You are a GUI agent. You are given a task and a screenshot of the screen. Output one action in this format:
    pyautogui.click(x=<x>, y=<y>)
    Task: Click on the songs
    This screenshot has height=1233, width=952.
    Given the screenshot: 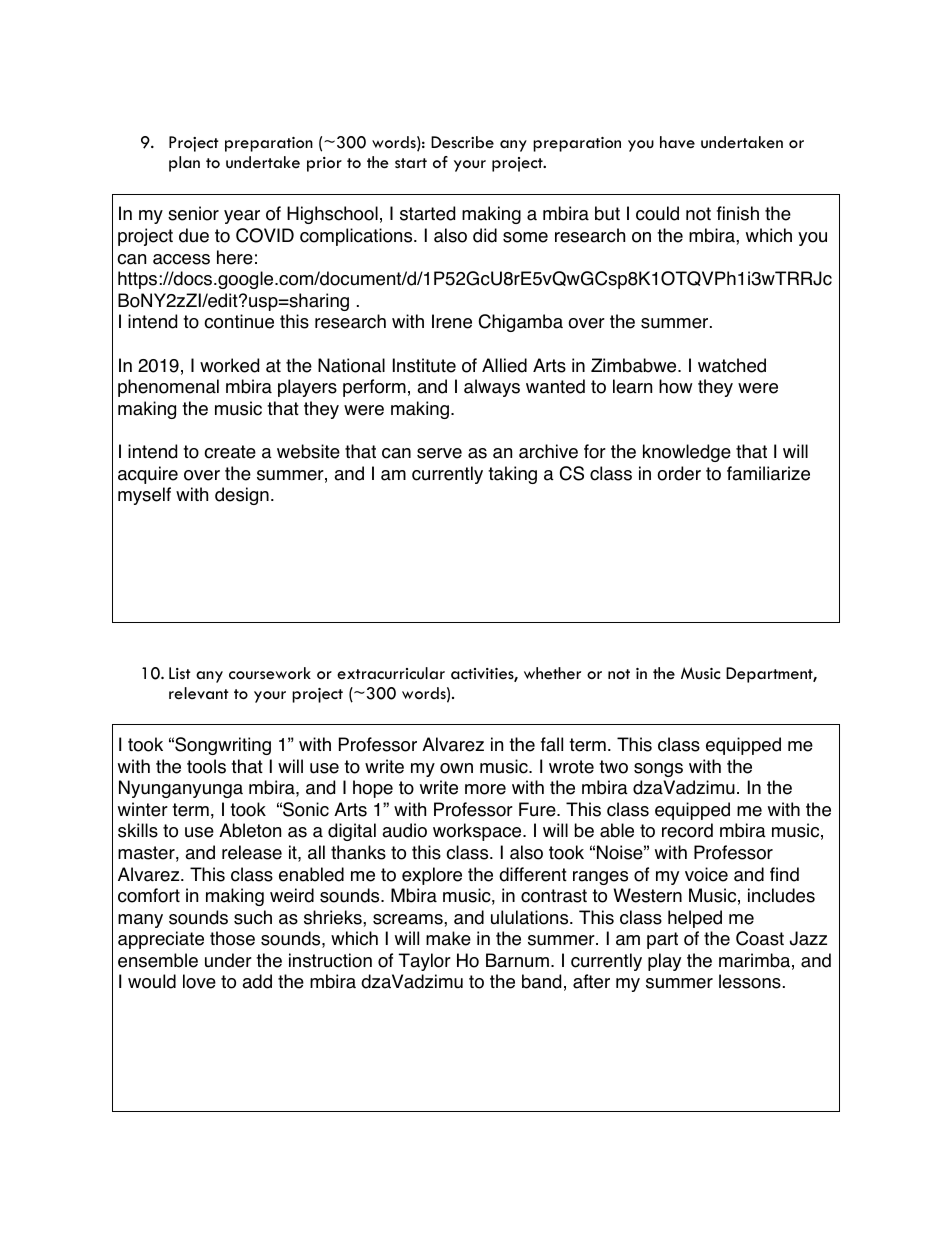 What is the action you would take?
    pyautogui.click(x=658, y=770)
